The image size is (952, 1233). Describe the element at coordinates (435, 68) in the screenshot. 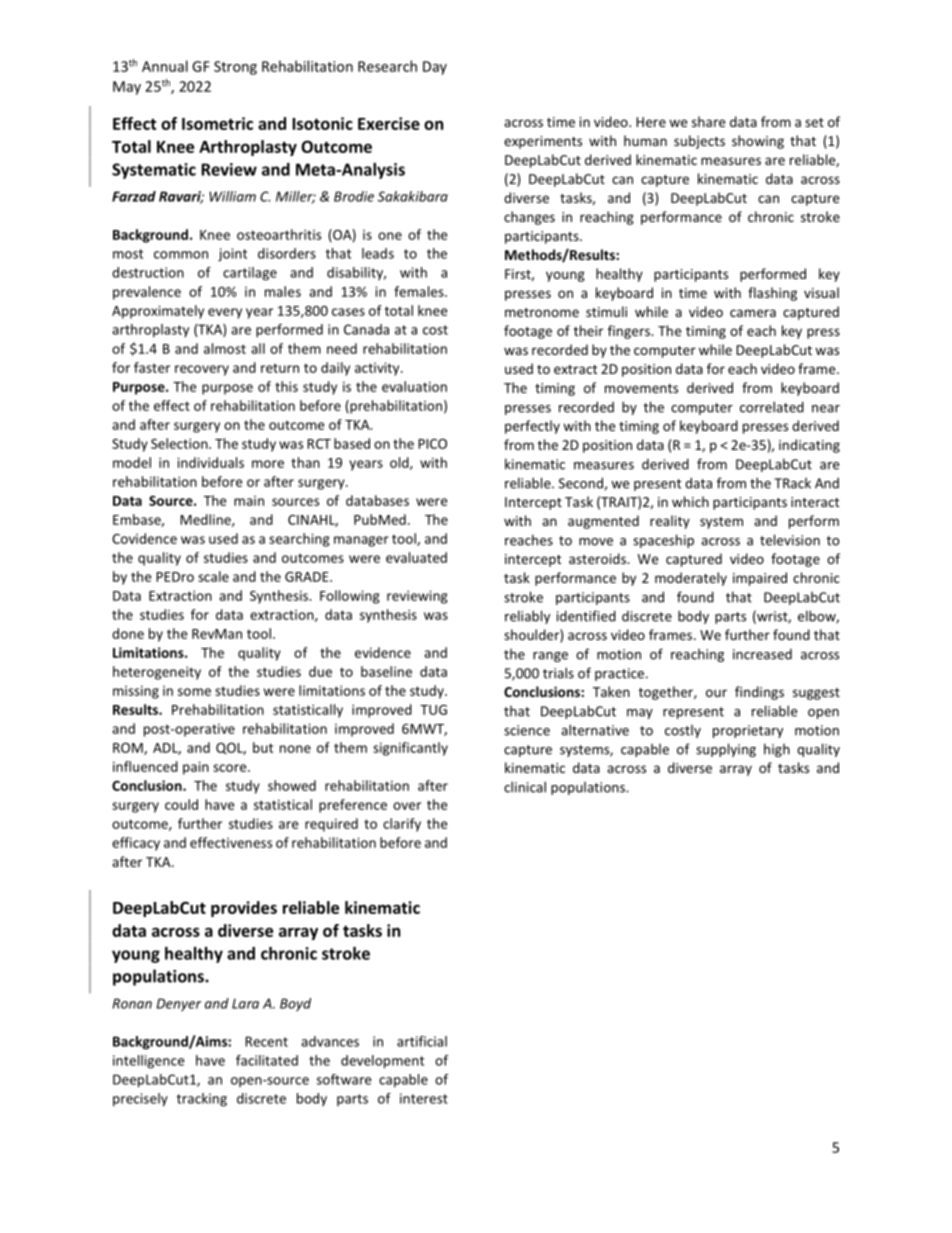

I see `Day` at that location.
